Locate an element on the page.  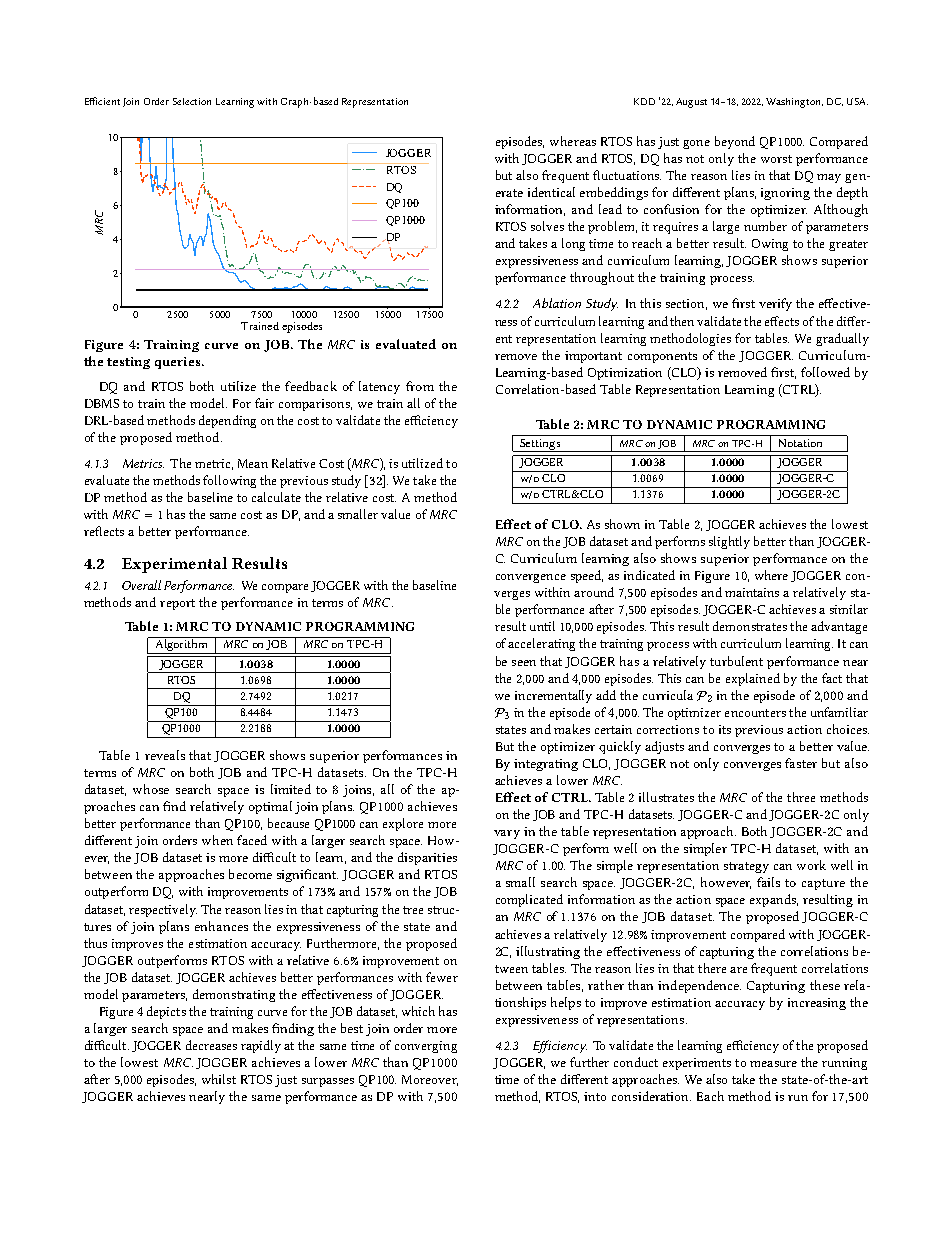
Settings is located at coordinates (540, 445).
